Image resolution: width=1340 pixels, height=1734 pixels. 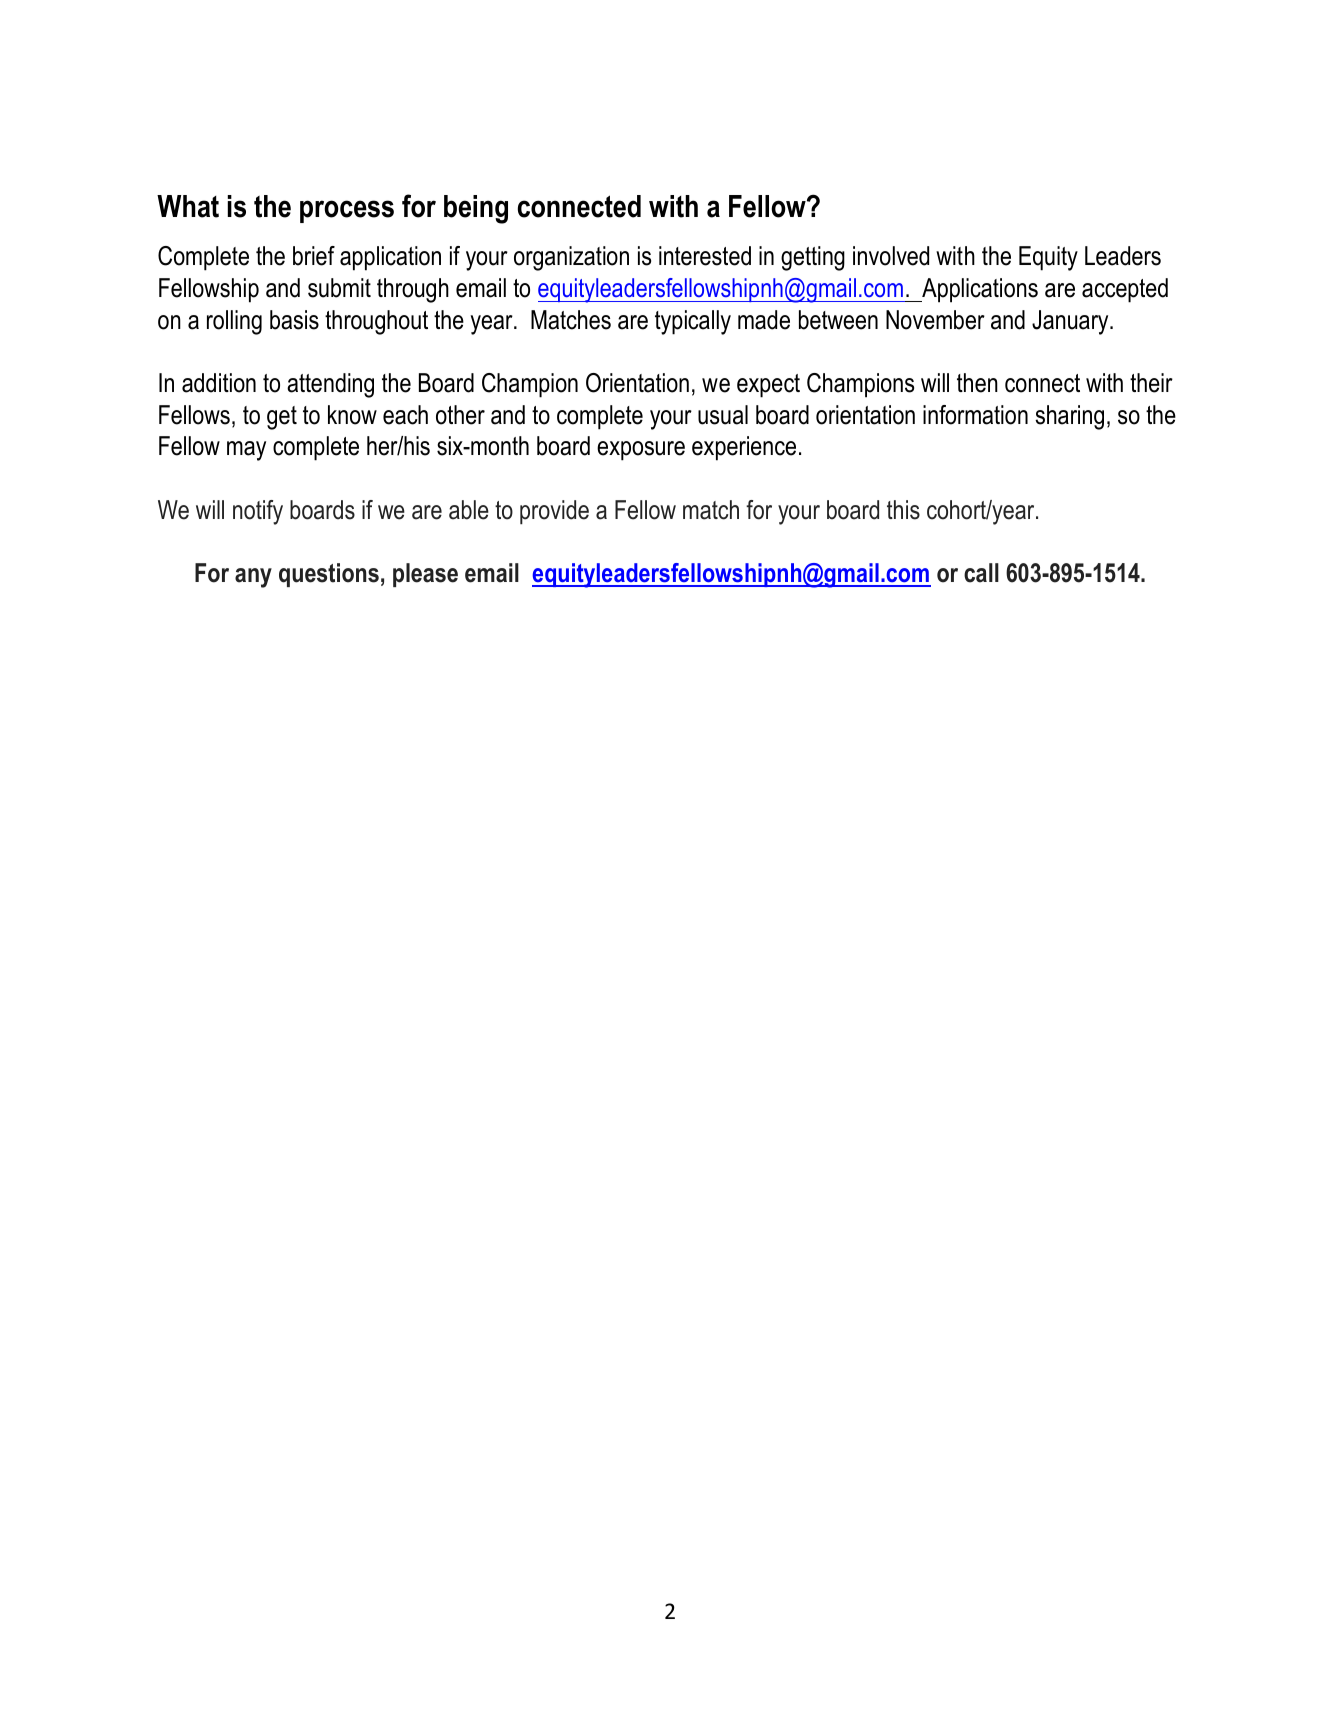 I want to click on exposure, so click(x=641, y=451).
